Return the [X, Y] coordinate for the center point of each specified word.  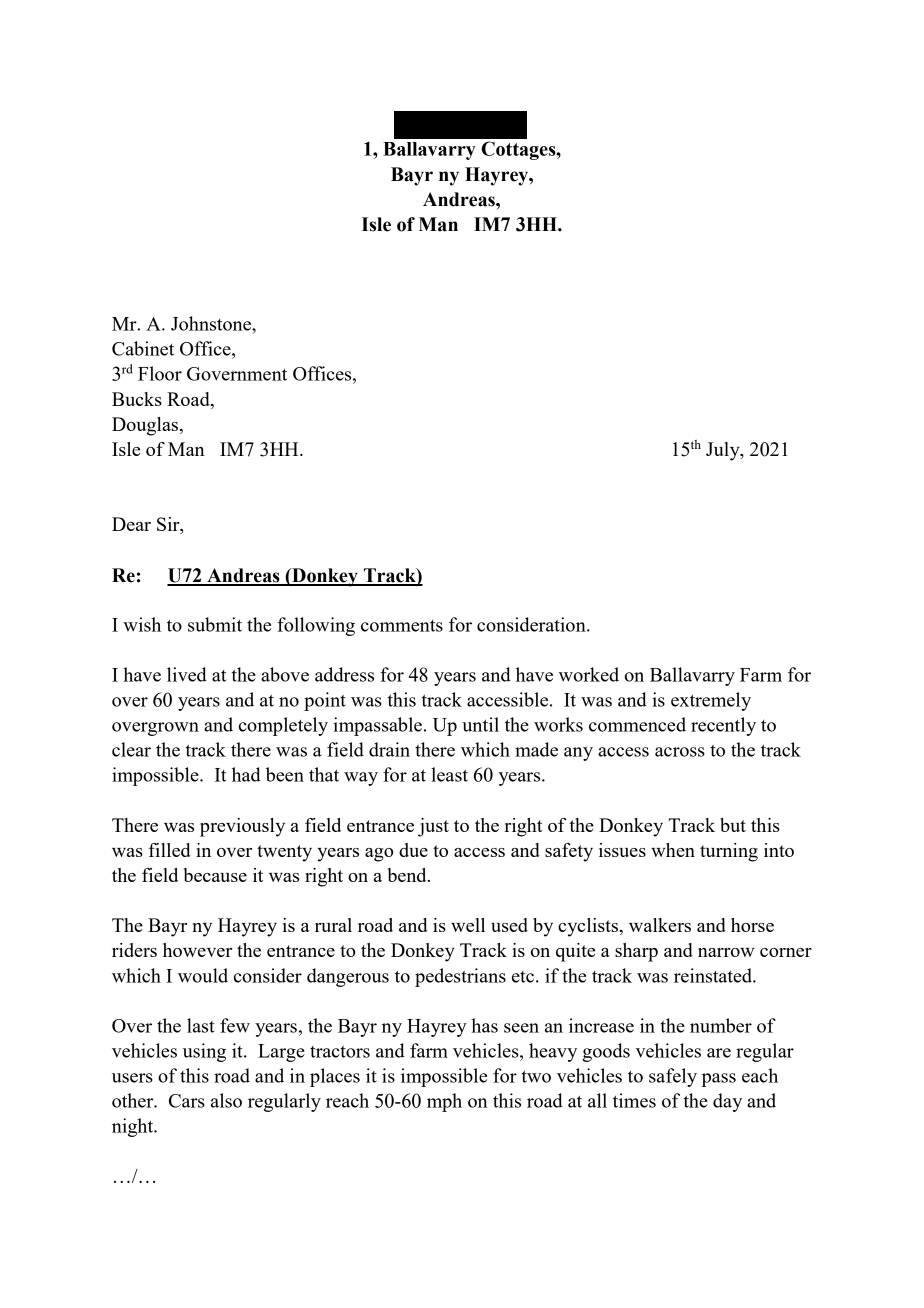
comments [402, 626]
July [724, 451]
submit [215, 624]
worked [589, 674]
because [215, 875]
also [226, 1100]
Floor [160, 373]
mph [444, 1102]
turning [729, 852]
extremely [711, 701]
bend [408, 875]
